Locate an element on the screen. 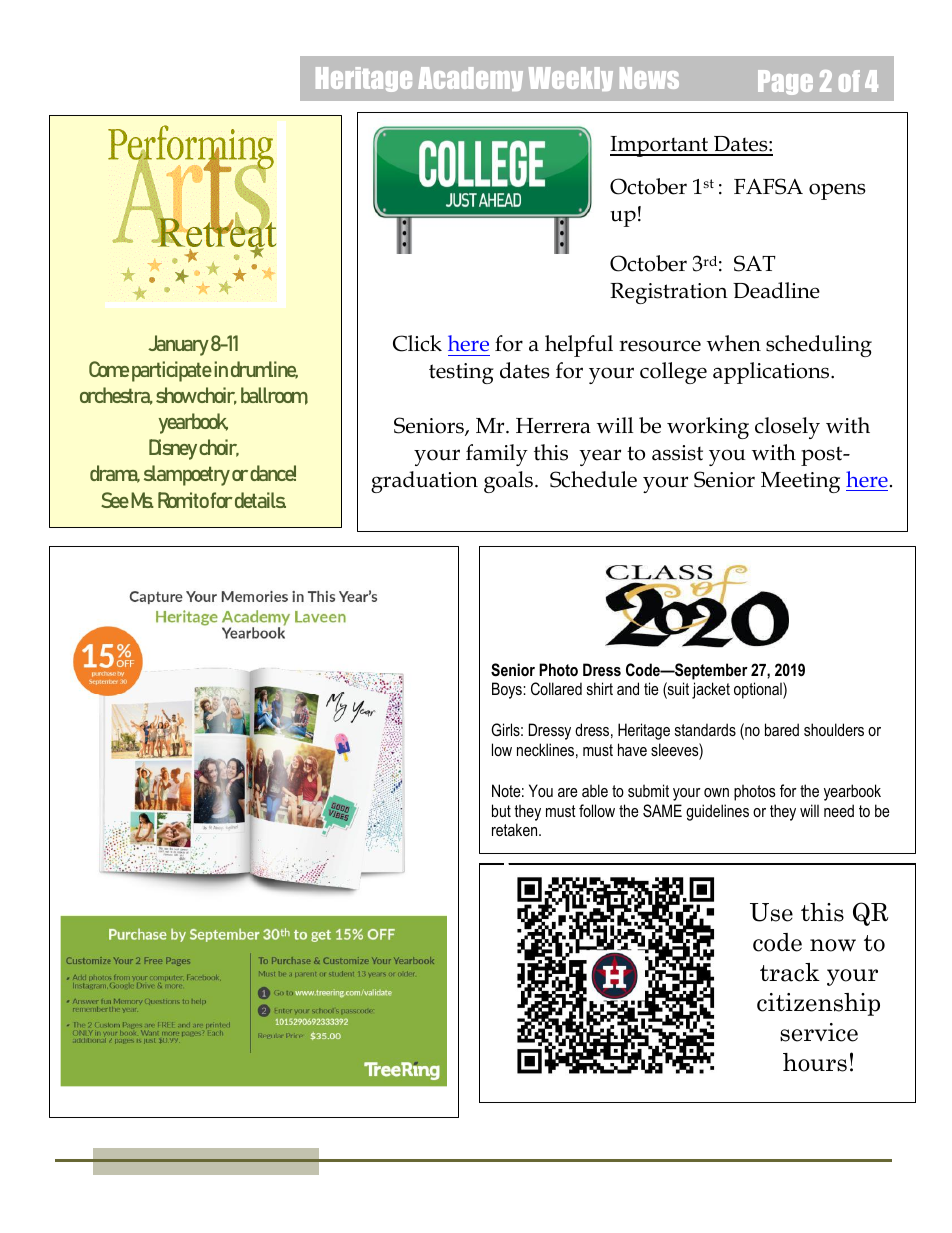  retaken is located at coordinates (516, 829).
